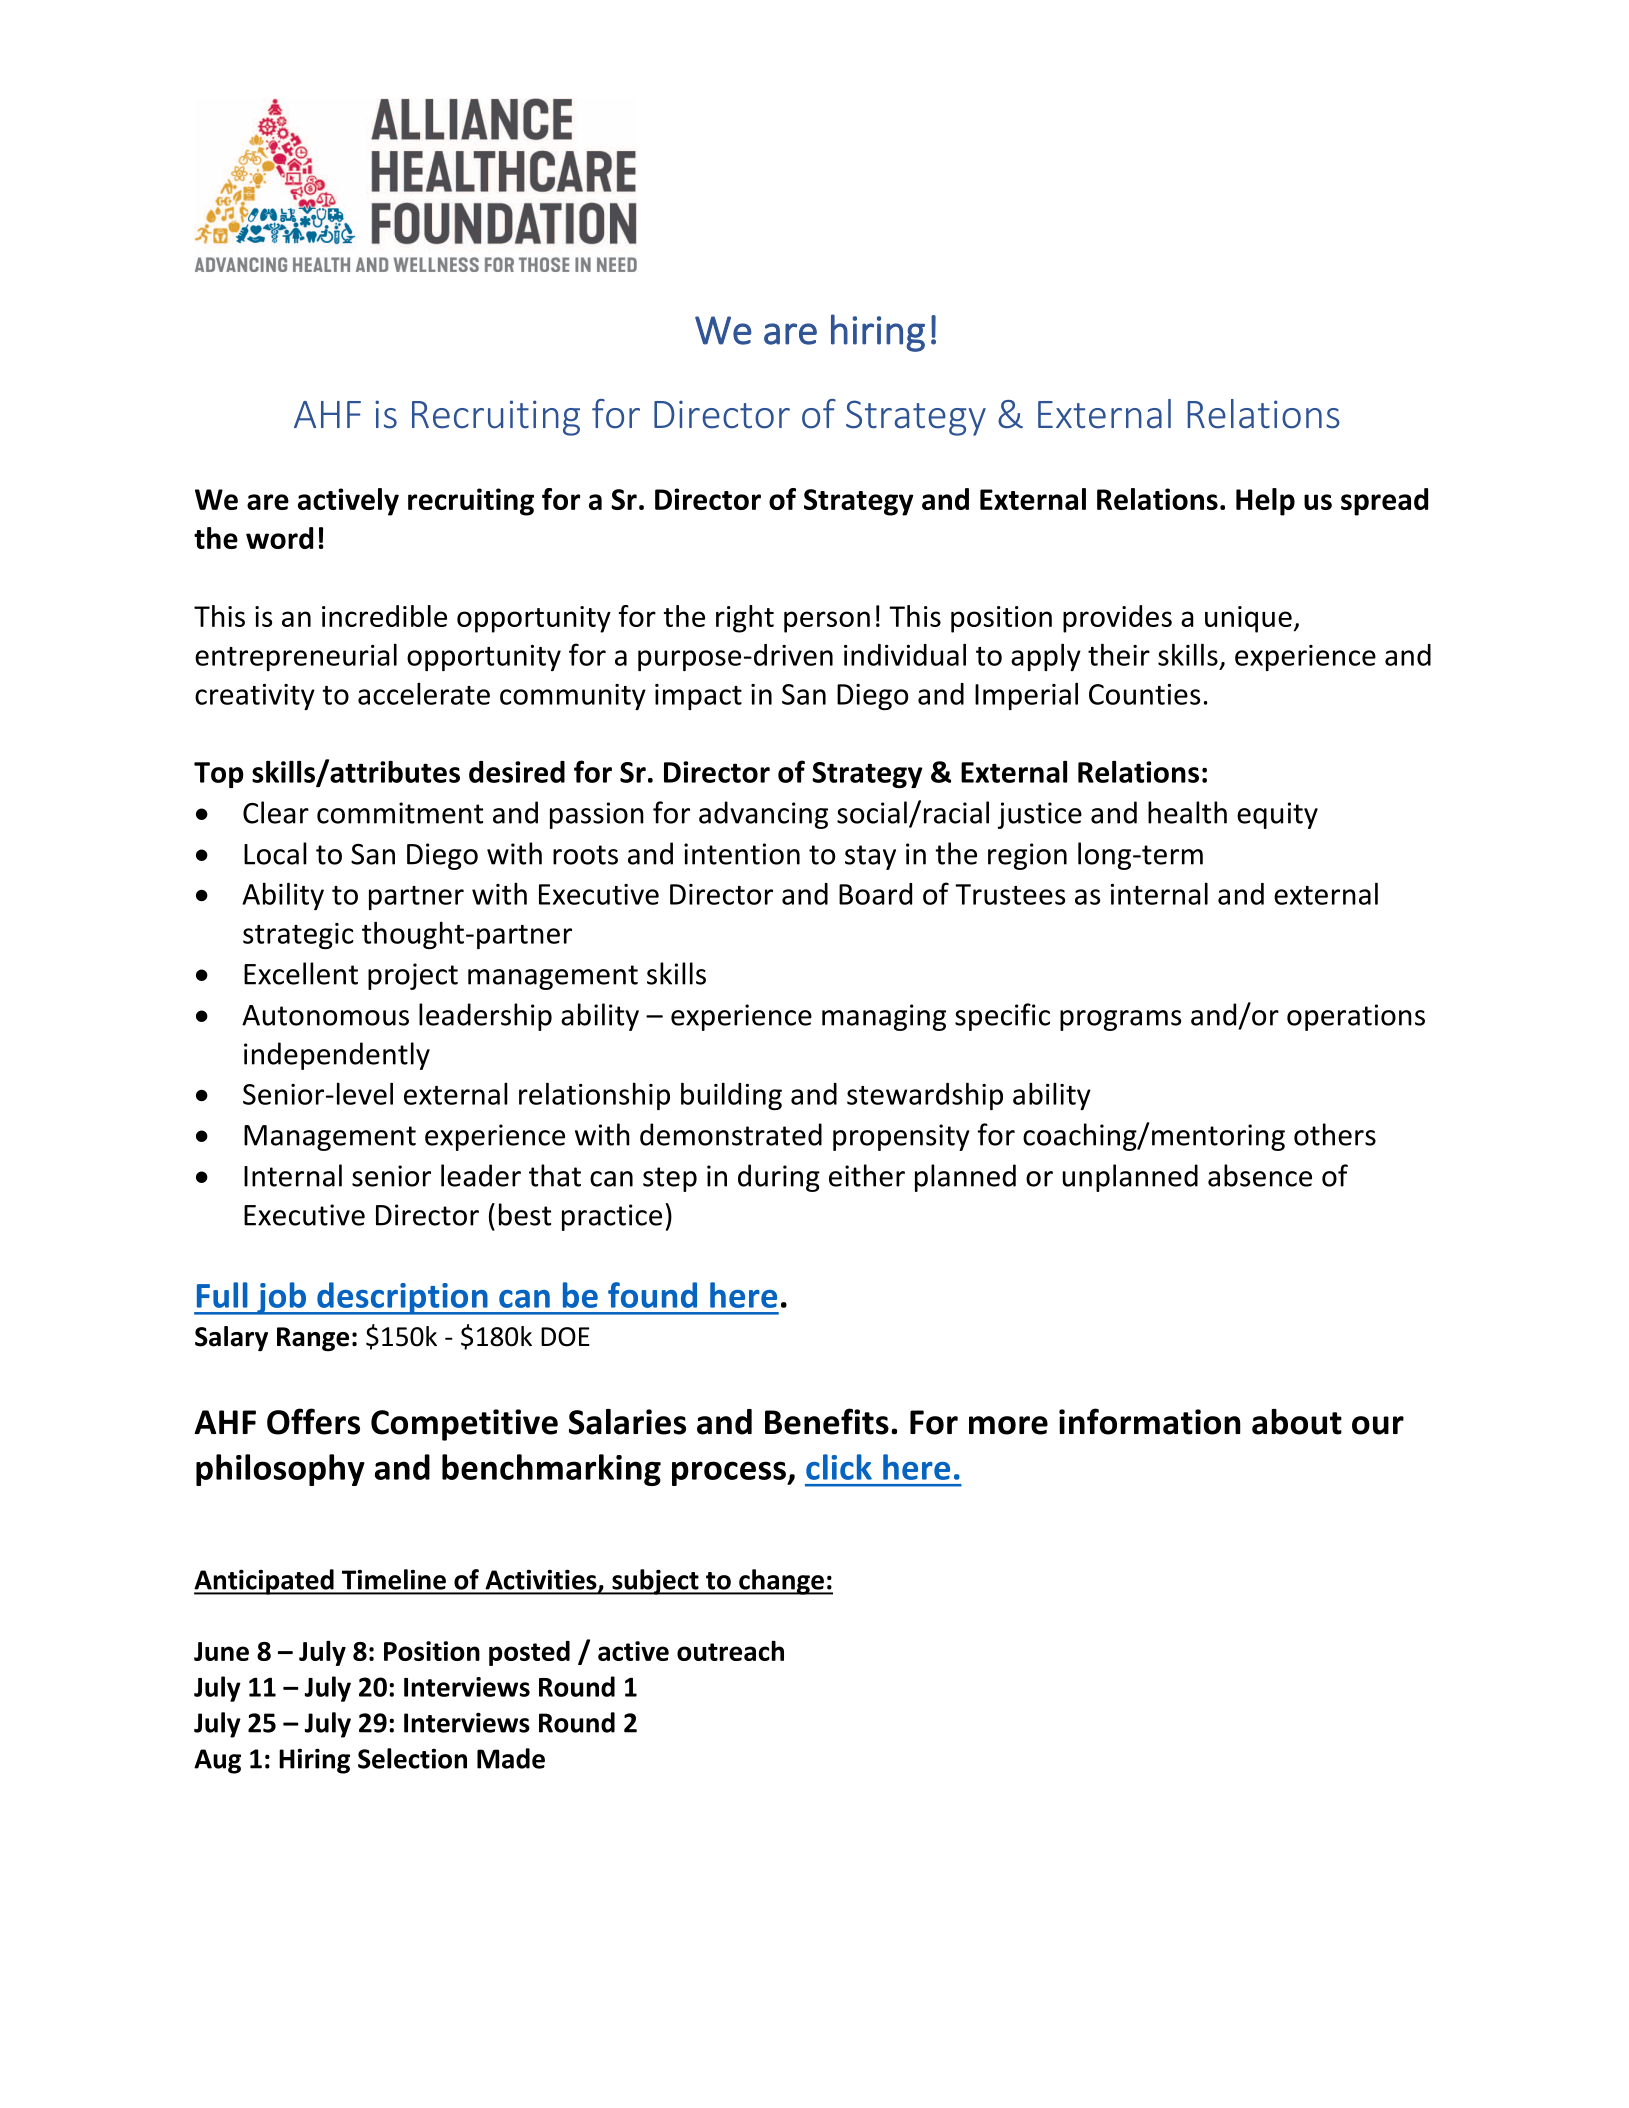  I want to click on absence, so click(1260, 1175).
